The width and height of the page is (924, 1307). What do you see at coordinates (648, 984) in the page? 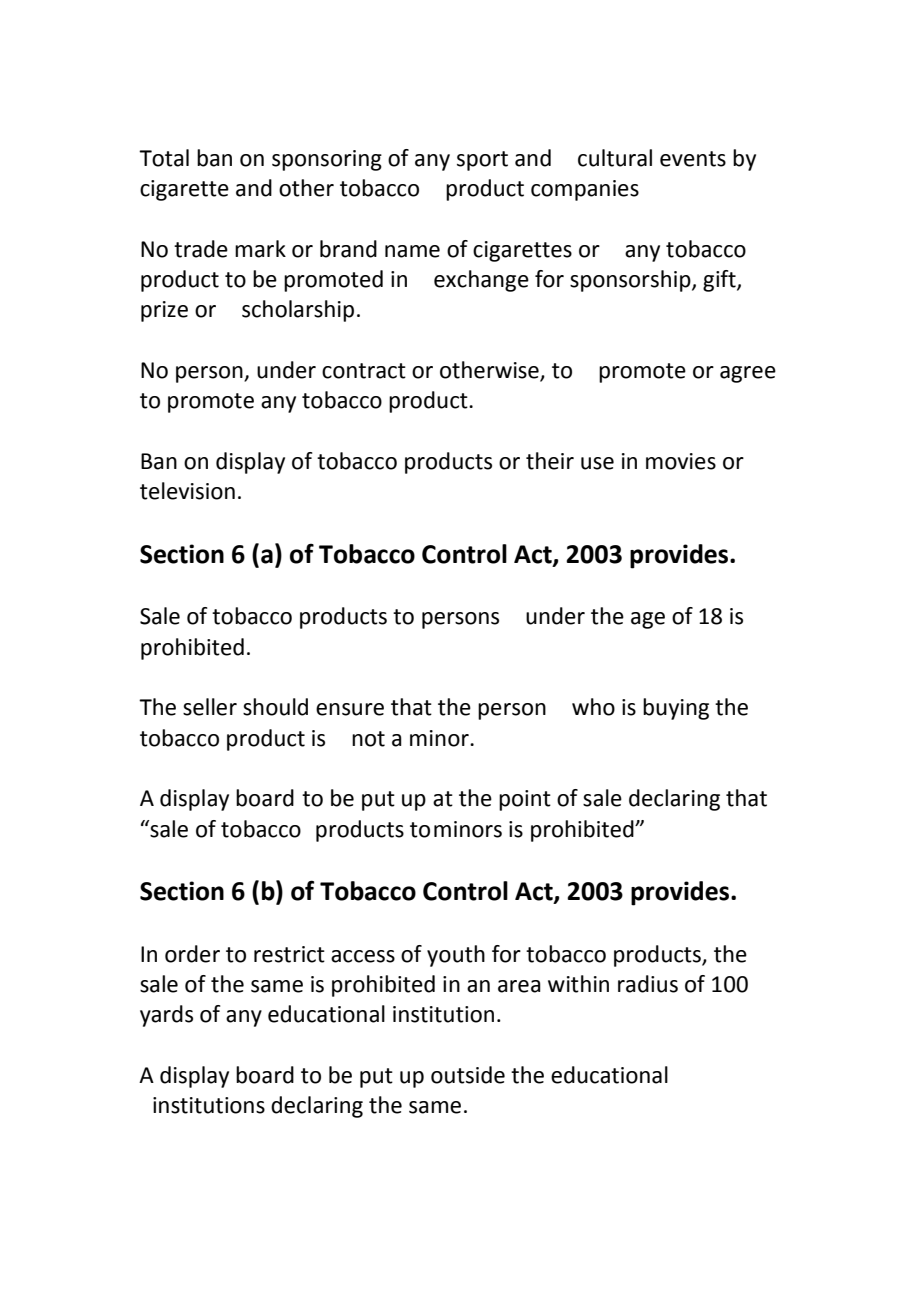
I see `radius` at bounding box center [648, 984].
